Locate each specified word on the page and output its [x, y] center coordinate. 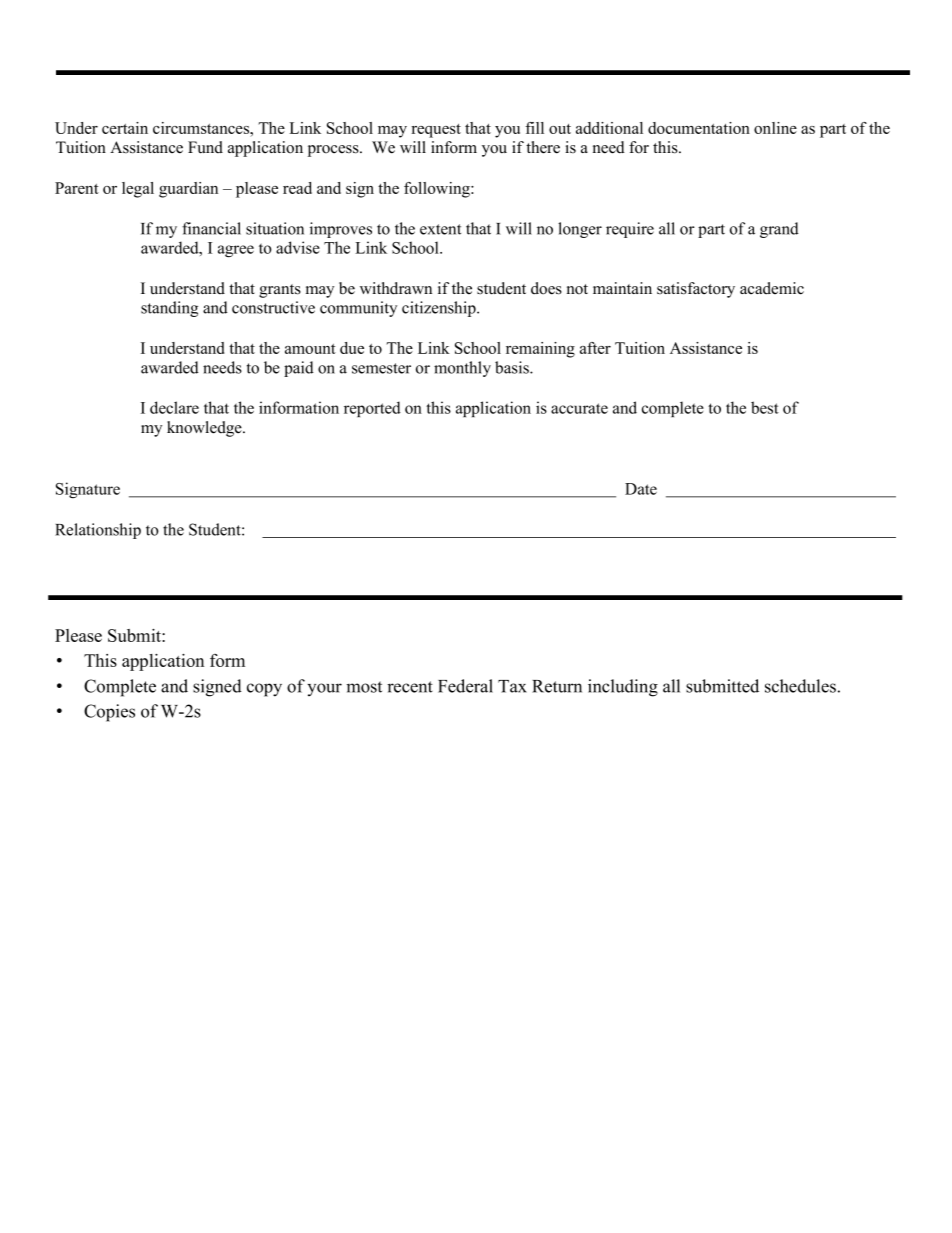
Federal [465, 686]
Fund [205, 147]
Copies [109, 713]
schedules [800, 686]
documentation [699, 128]
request [436, 131]
